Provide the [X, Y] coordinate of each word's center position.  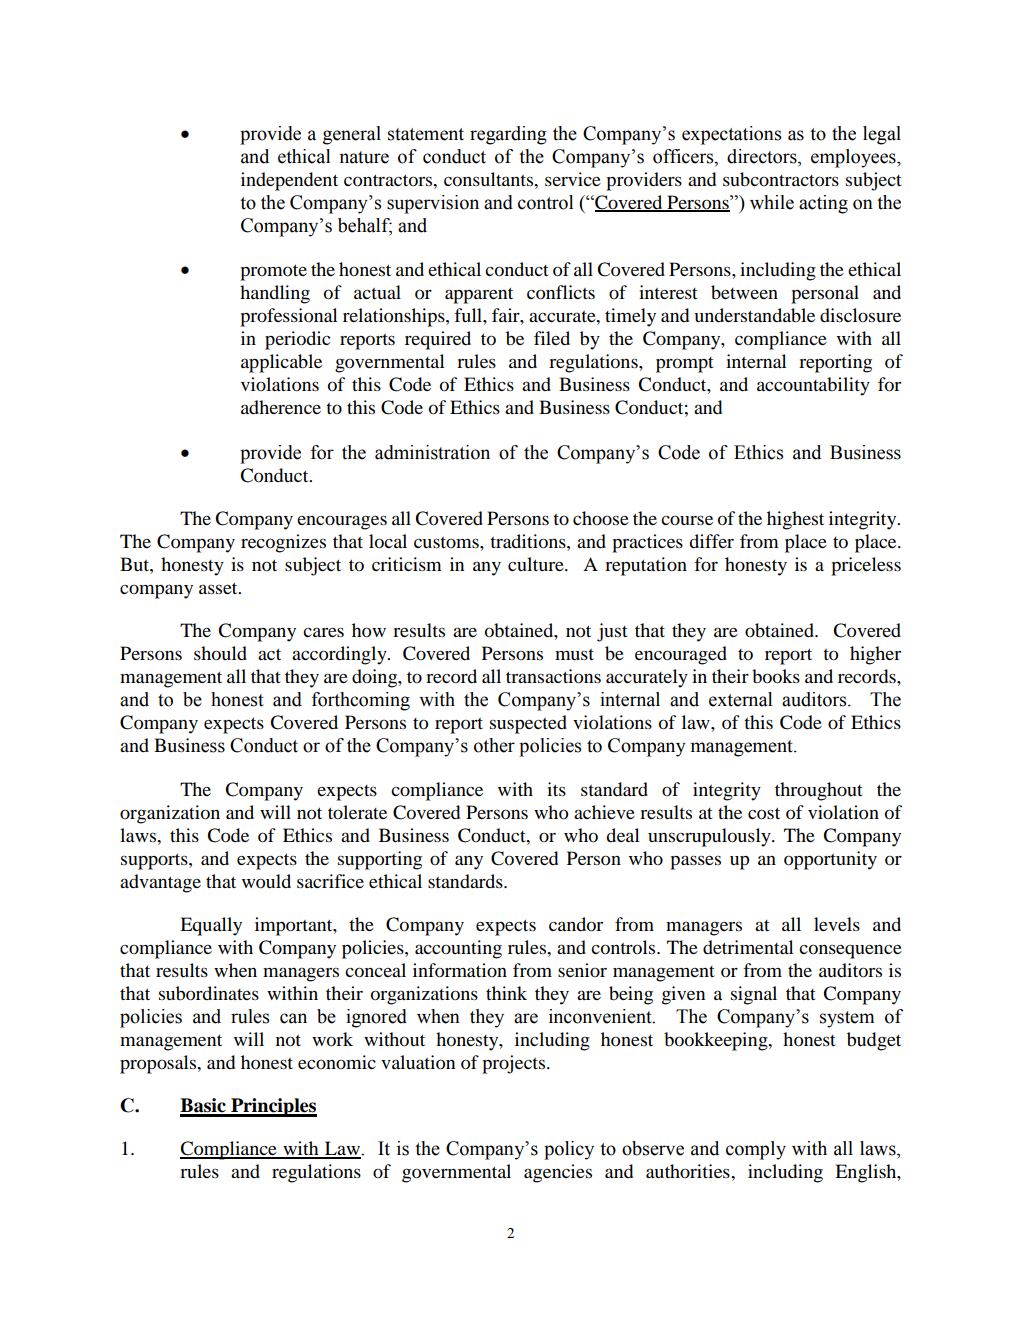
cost [764, 813]
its [556, 789]
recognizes [283, 543]
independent [289, 181]
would [266, 881]
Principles [273, 1107]
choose [601, 518]
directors [763, 156]
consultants [490, 179]
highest [795, 520]
